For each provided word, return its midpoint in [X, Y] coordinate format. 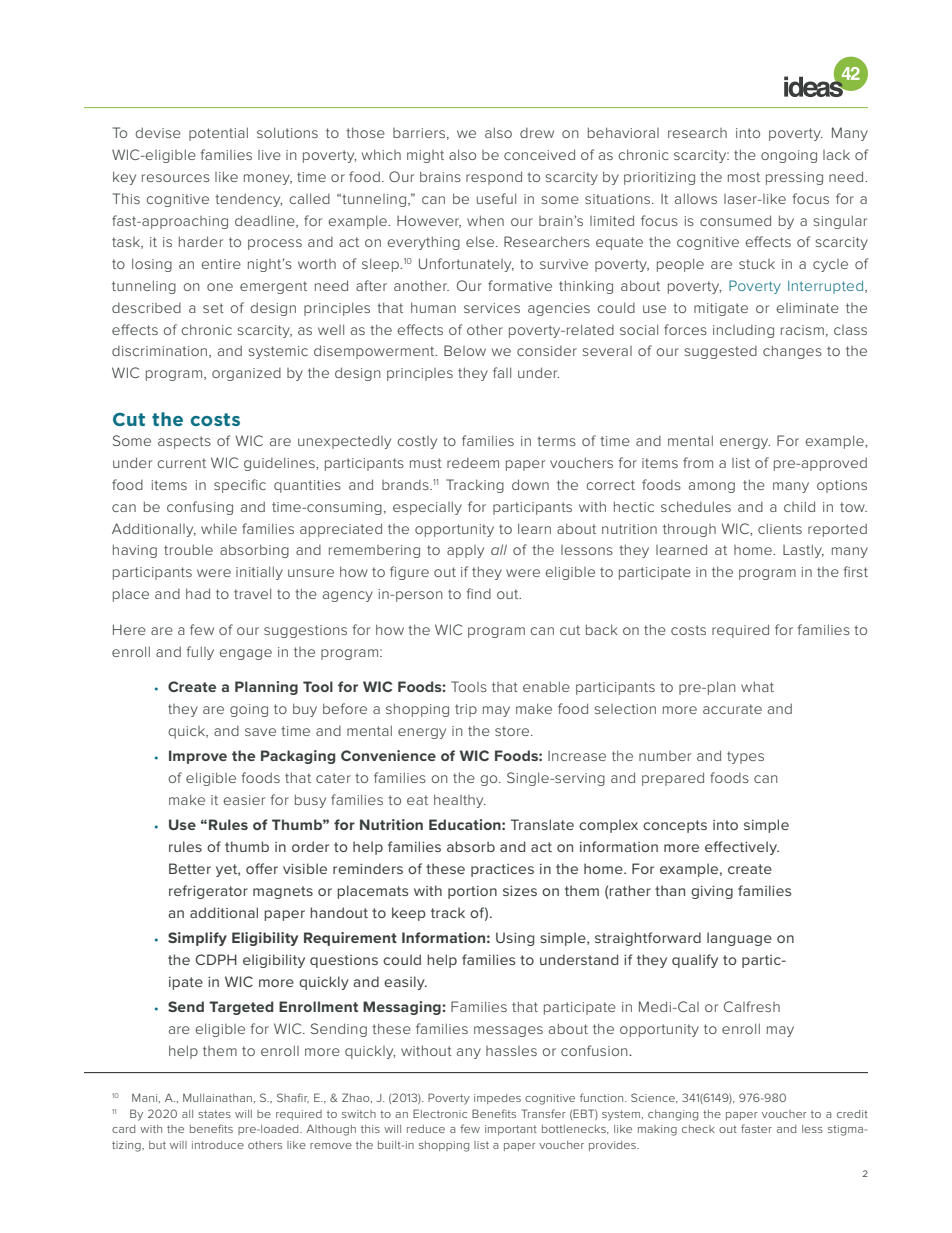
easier [244, 800]
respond [494, 178]
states [214, 1114]
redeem [473, 463]
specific [240, 486]
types [745, 757]
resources [176, 178]
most [744, 177]
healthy [460, 801]
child [799, 506]
